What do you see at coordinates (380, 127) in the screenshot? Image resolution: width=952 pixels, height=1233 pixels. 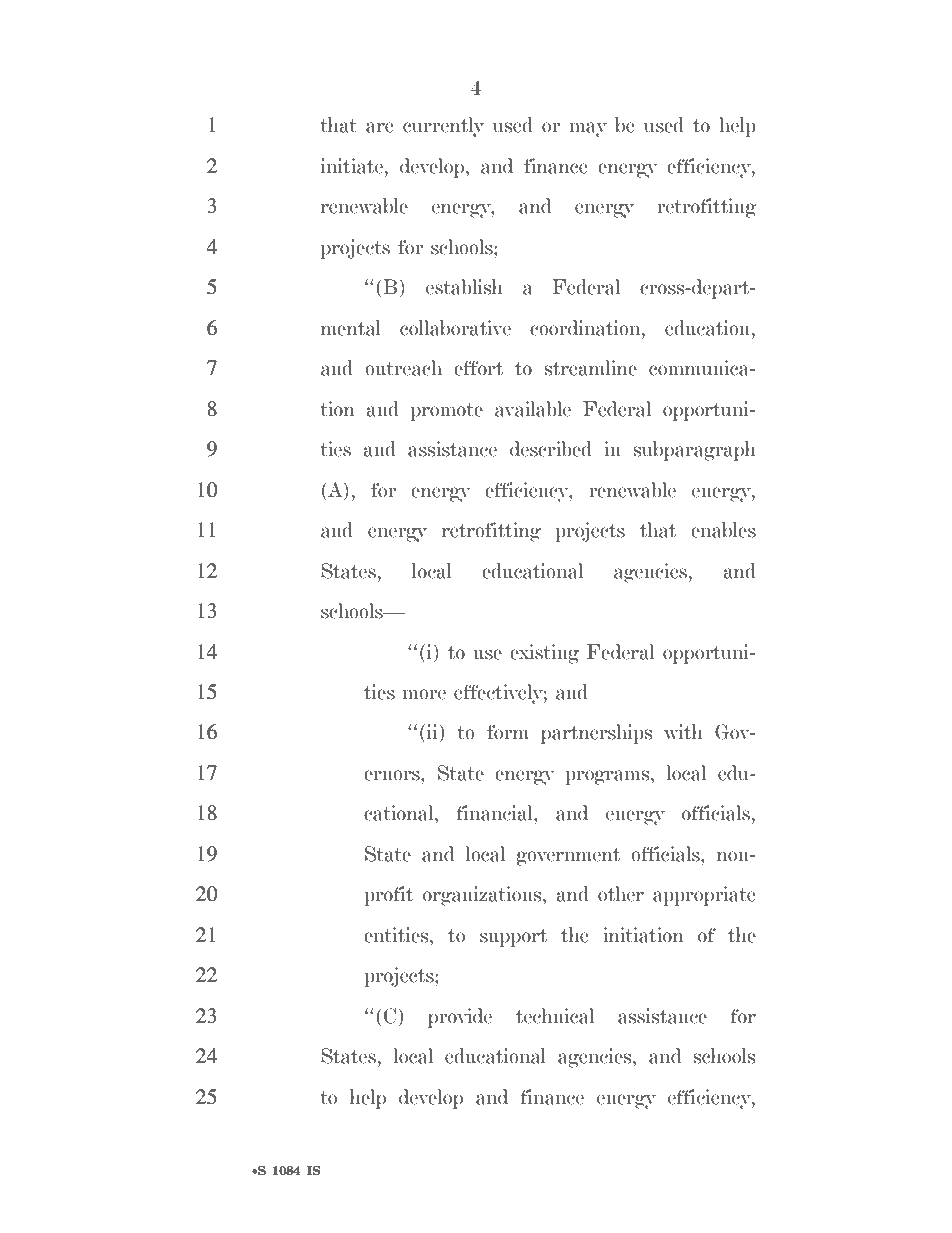 I see `are` at bounding box center [380, 127].
